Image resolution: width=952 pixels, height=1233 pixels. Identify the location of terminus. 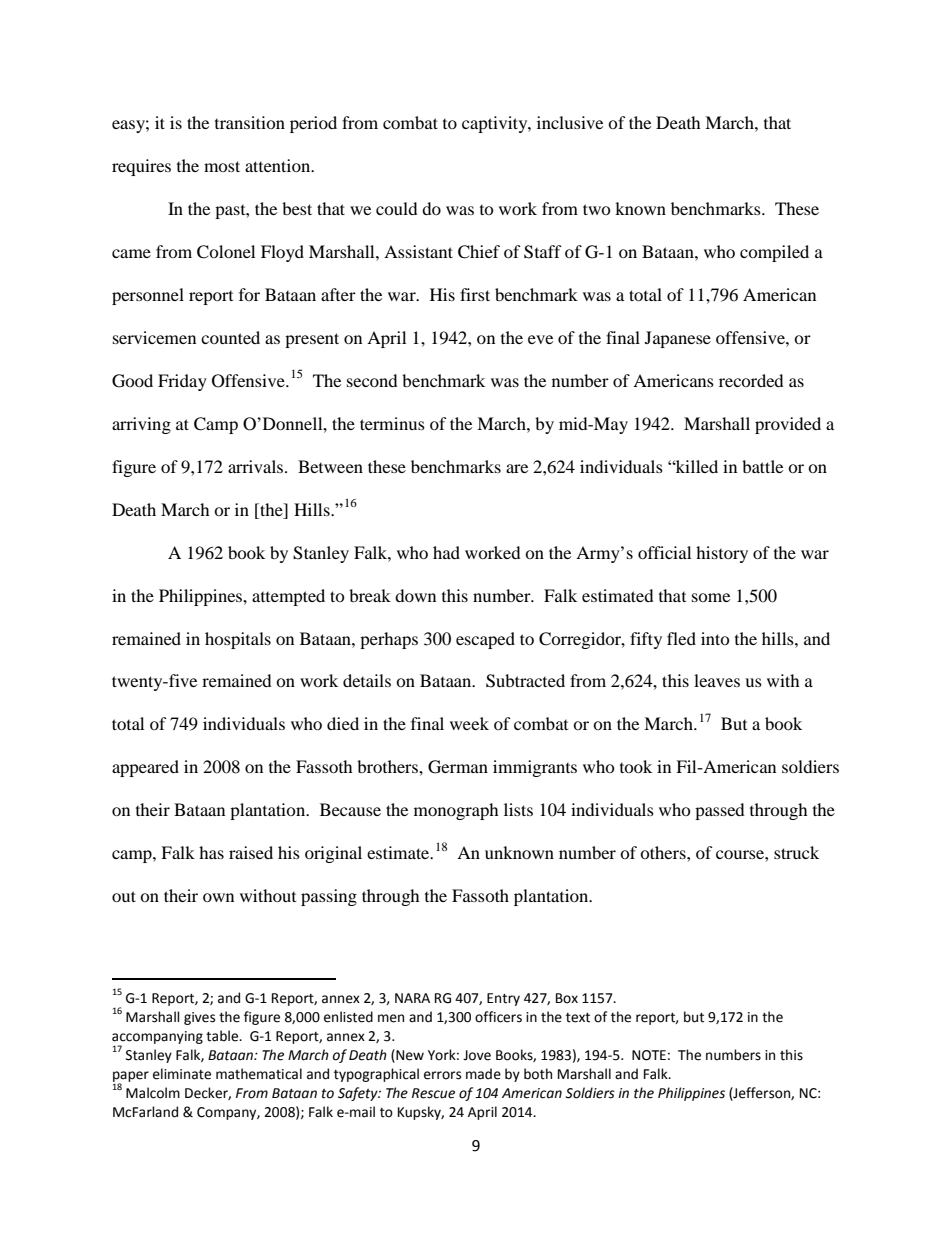
(392, 423).
